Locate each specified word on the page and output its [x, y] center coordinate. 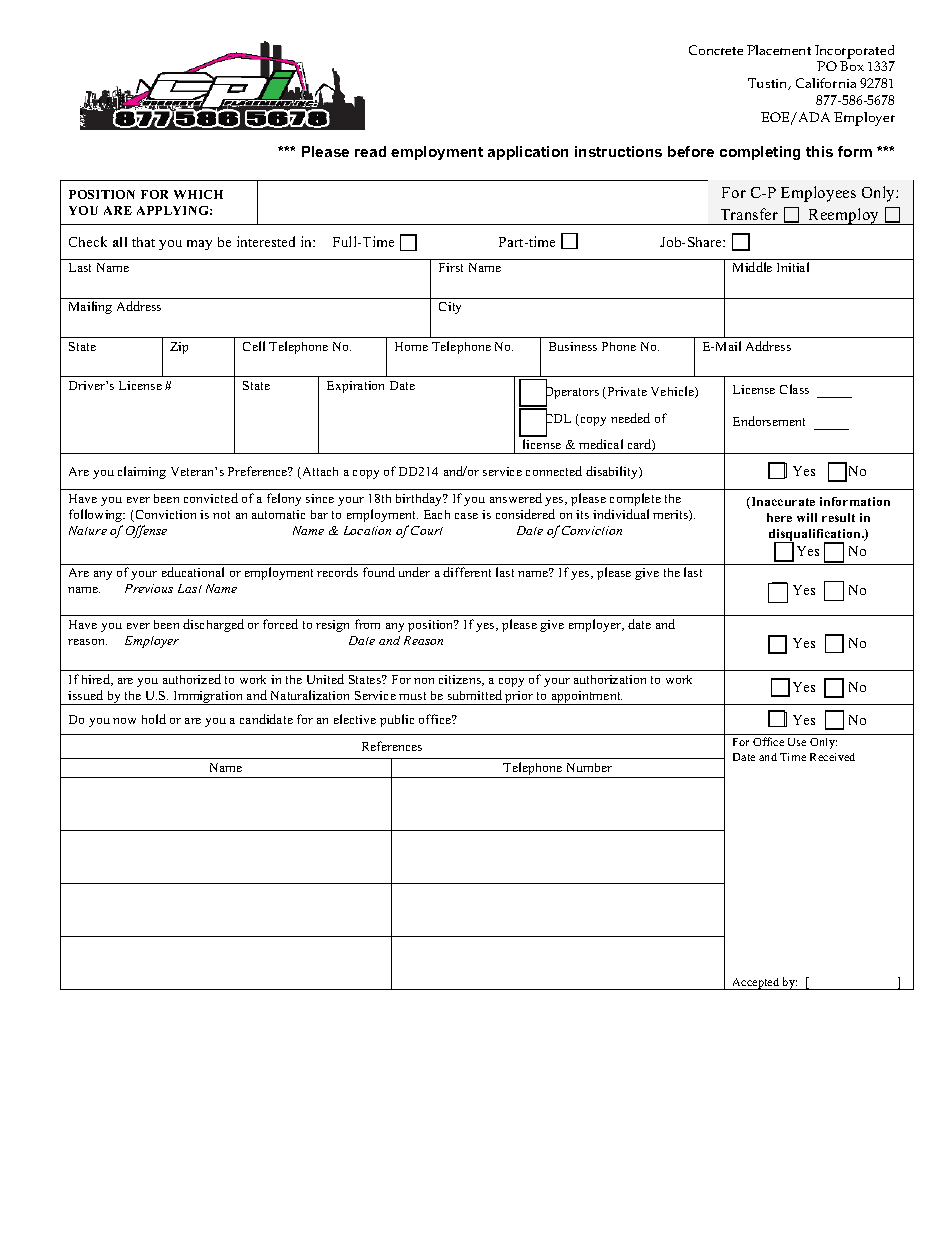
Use [797, 742]
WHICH [198, 194]
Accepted [756, 984]
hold [154, 719]
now [124, 721]
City [450, 308]
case [466, 516]
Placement [779, 50]
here [779, 517]
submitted [475, 695]
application [528, 153]
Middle [752, 267]
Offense [146, 531]
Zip [179, 348]
